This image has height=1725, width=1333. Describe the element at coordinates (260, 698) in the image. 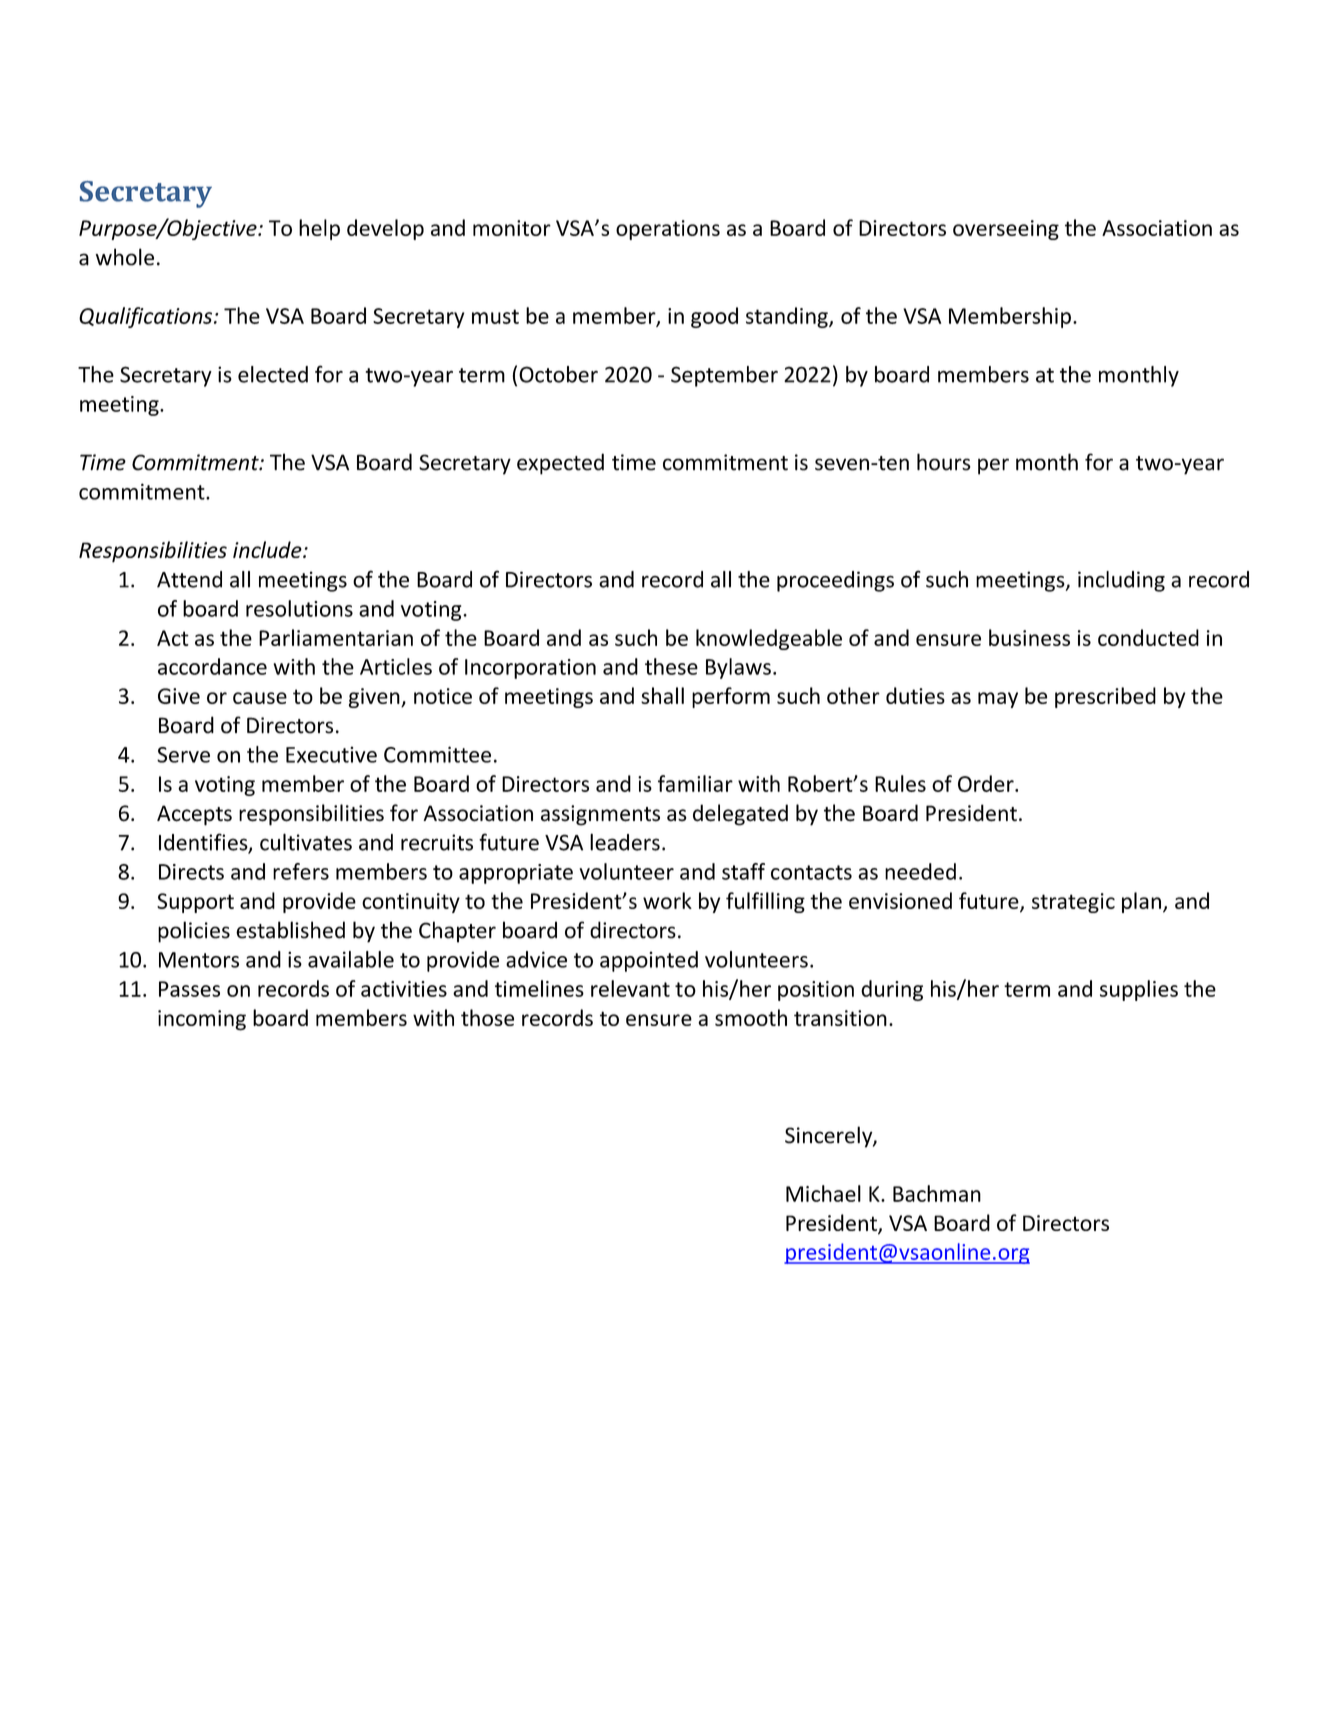

I see `cause` at that location.
